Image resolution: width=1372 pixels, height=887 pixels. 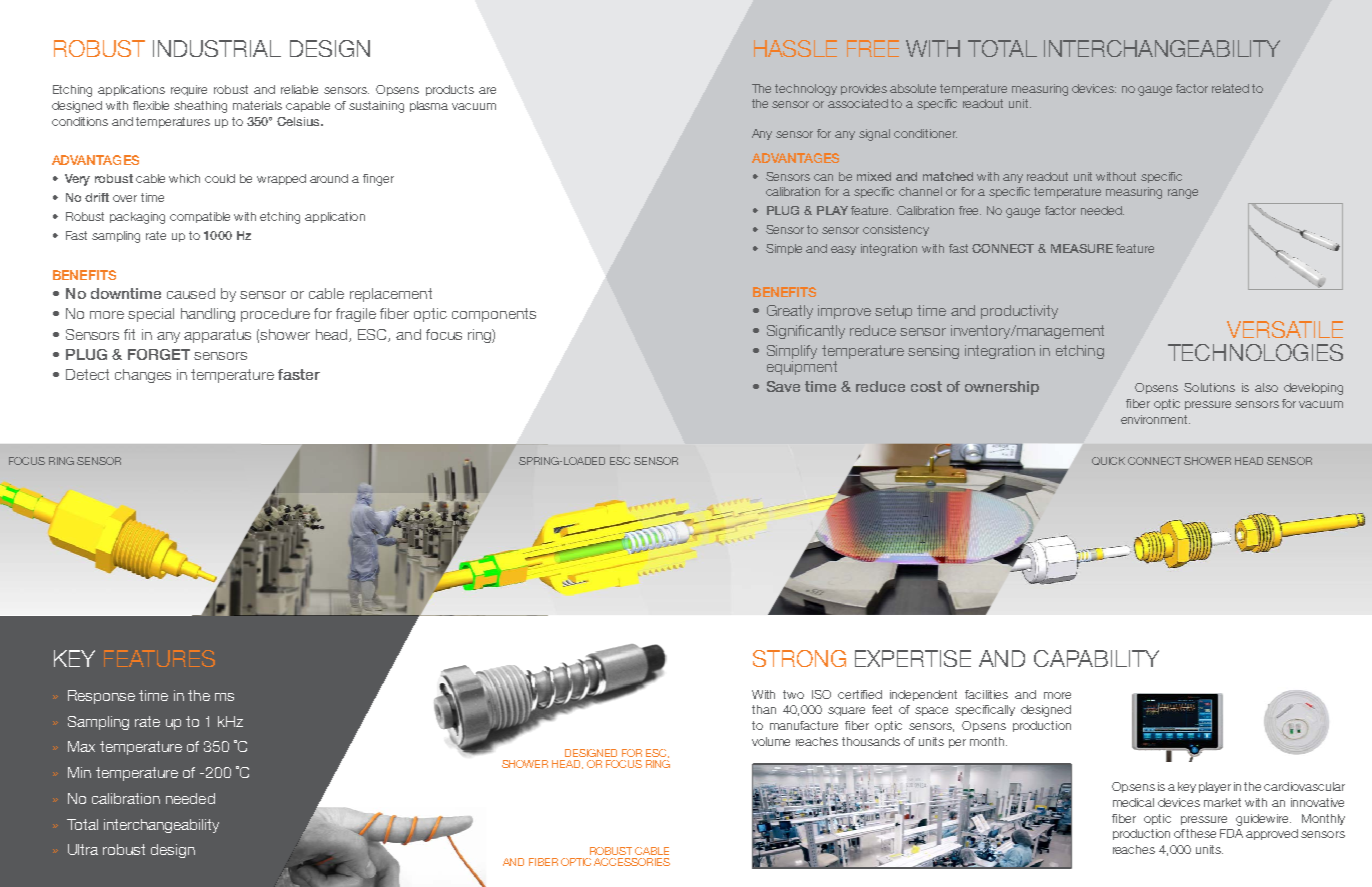 What do you see at coordinates (189, 90) in the image?
I see `require` at bounding box center [189, 90].
